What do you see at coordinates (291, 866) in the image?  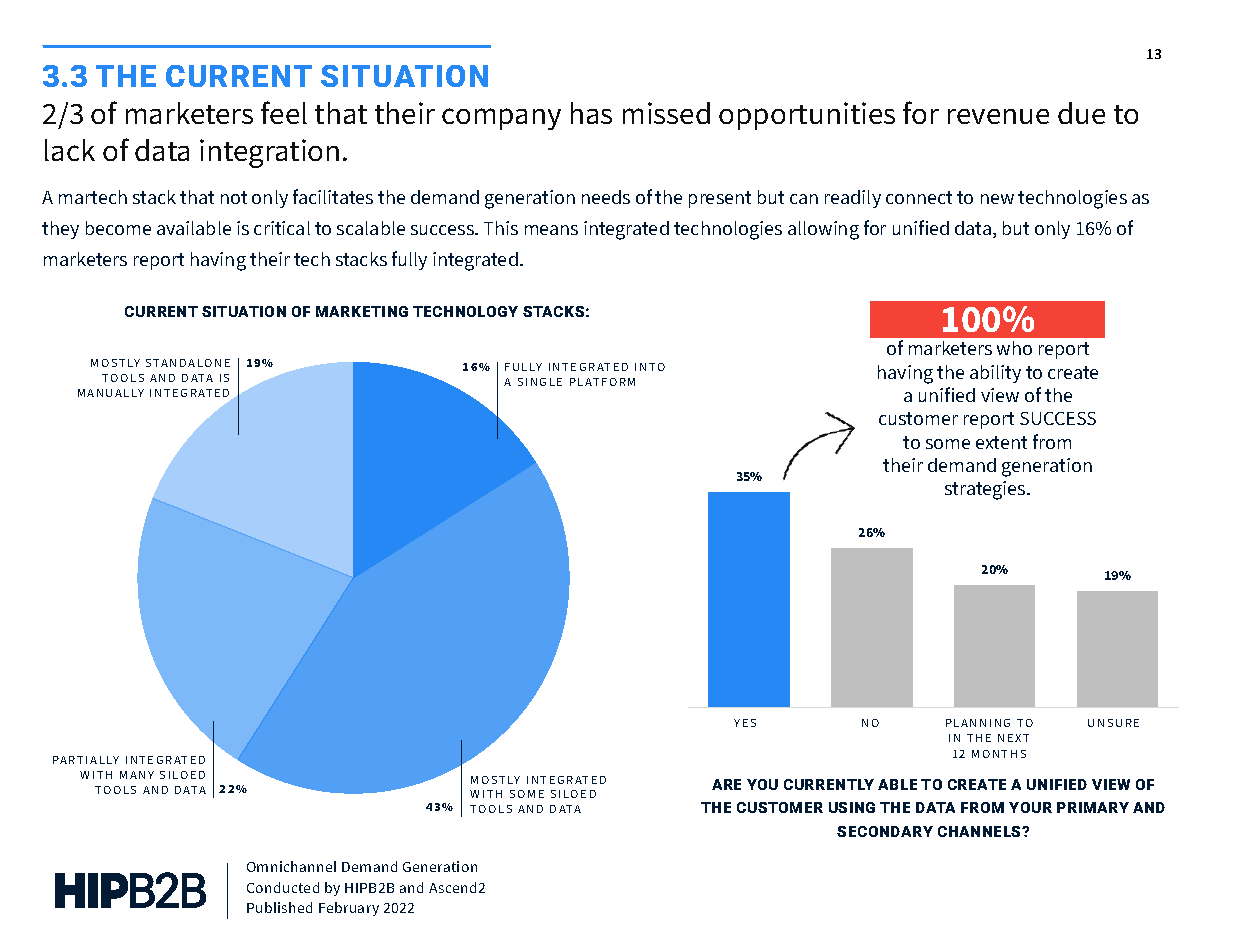 I see `Omnichannel` at bounding box center [291, 866].
